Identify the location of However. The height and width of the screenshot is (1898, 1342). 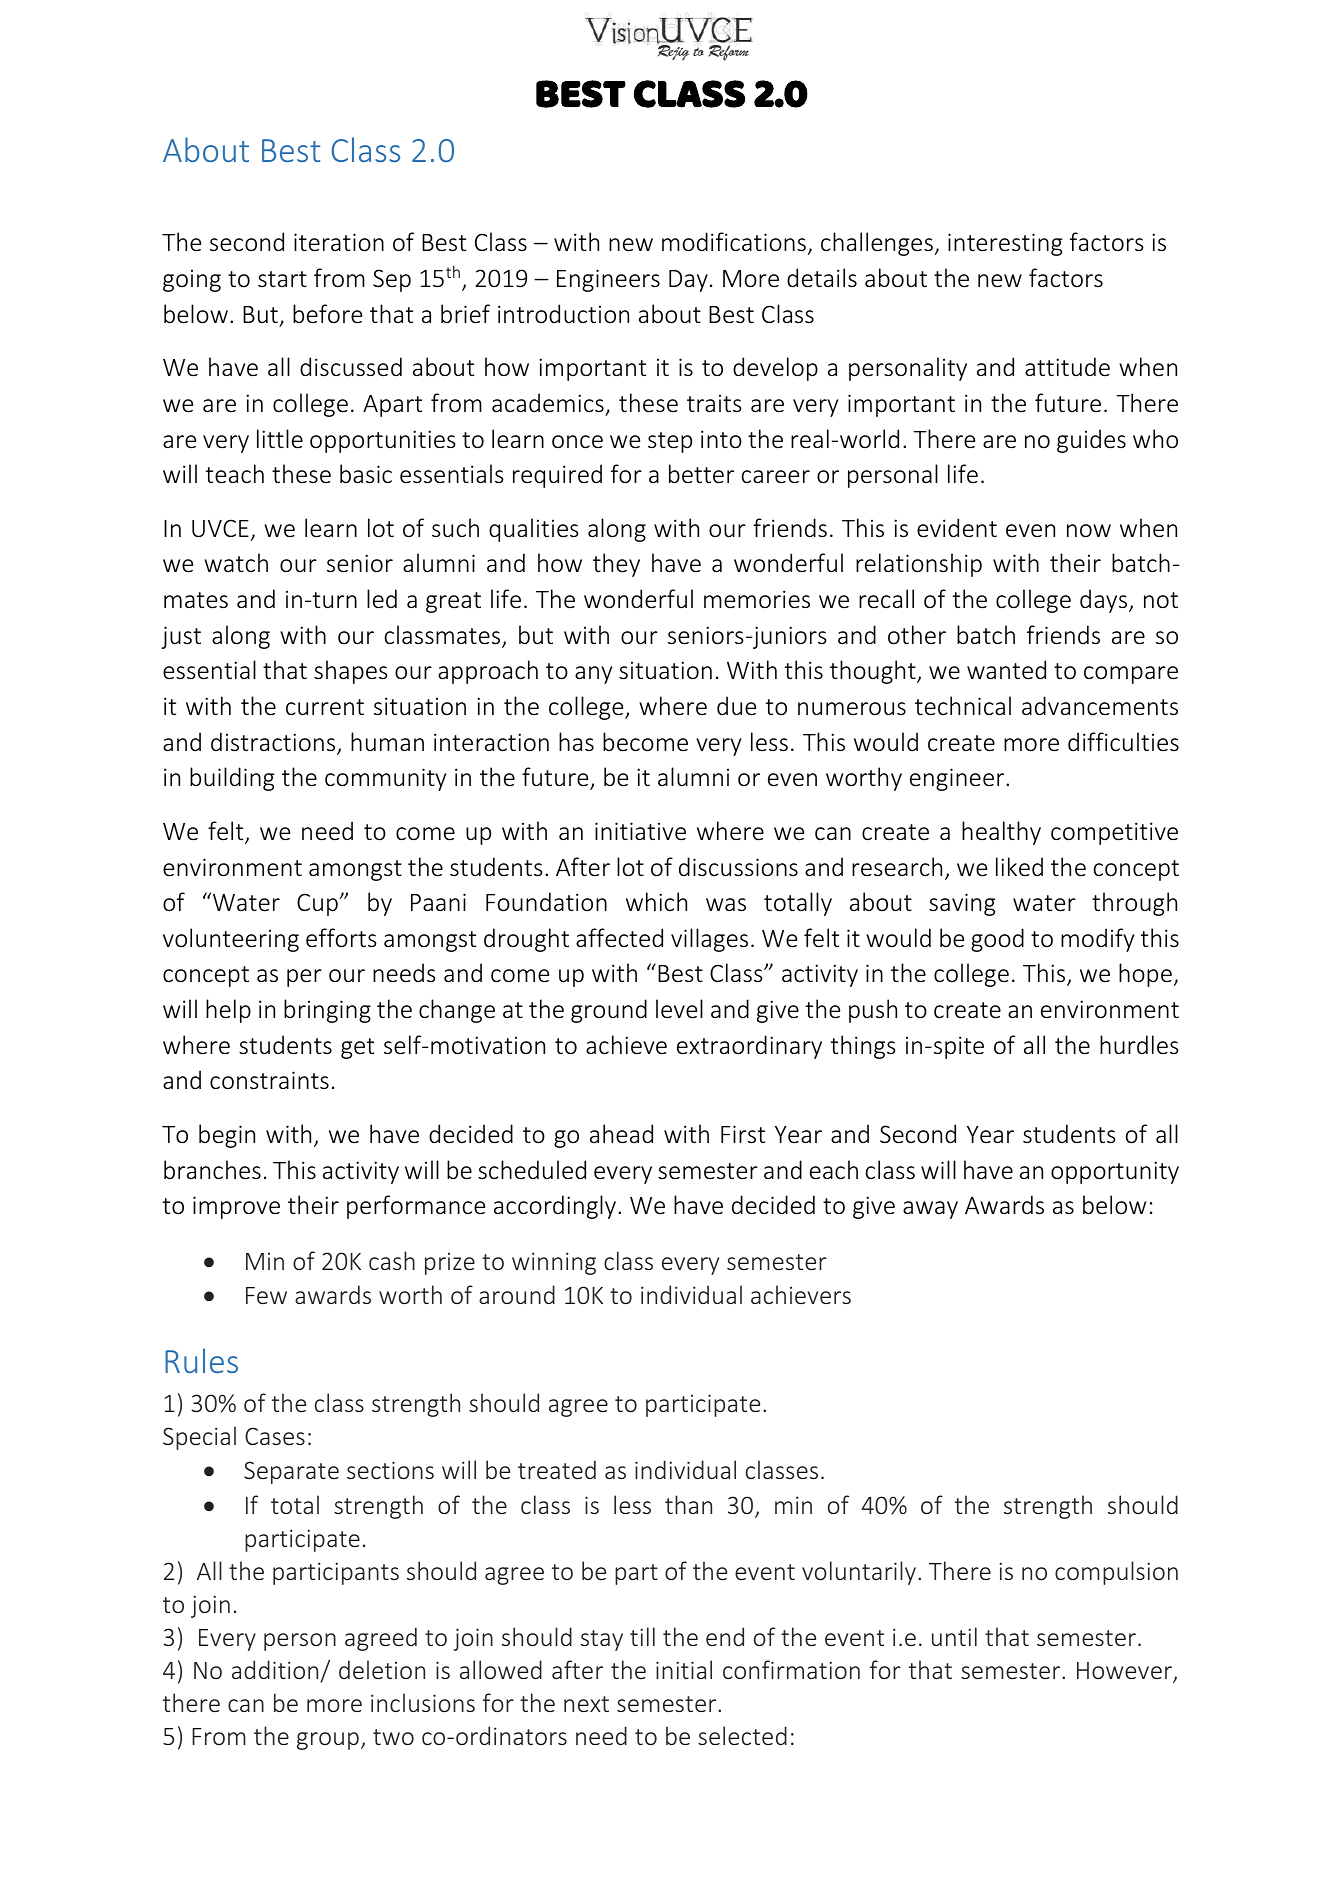
(1125, 1672).
